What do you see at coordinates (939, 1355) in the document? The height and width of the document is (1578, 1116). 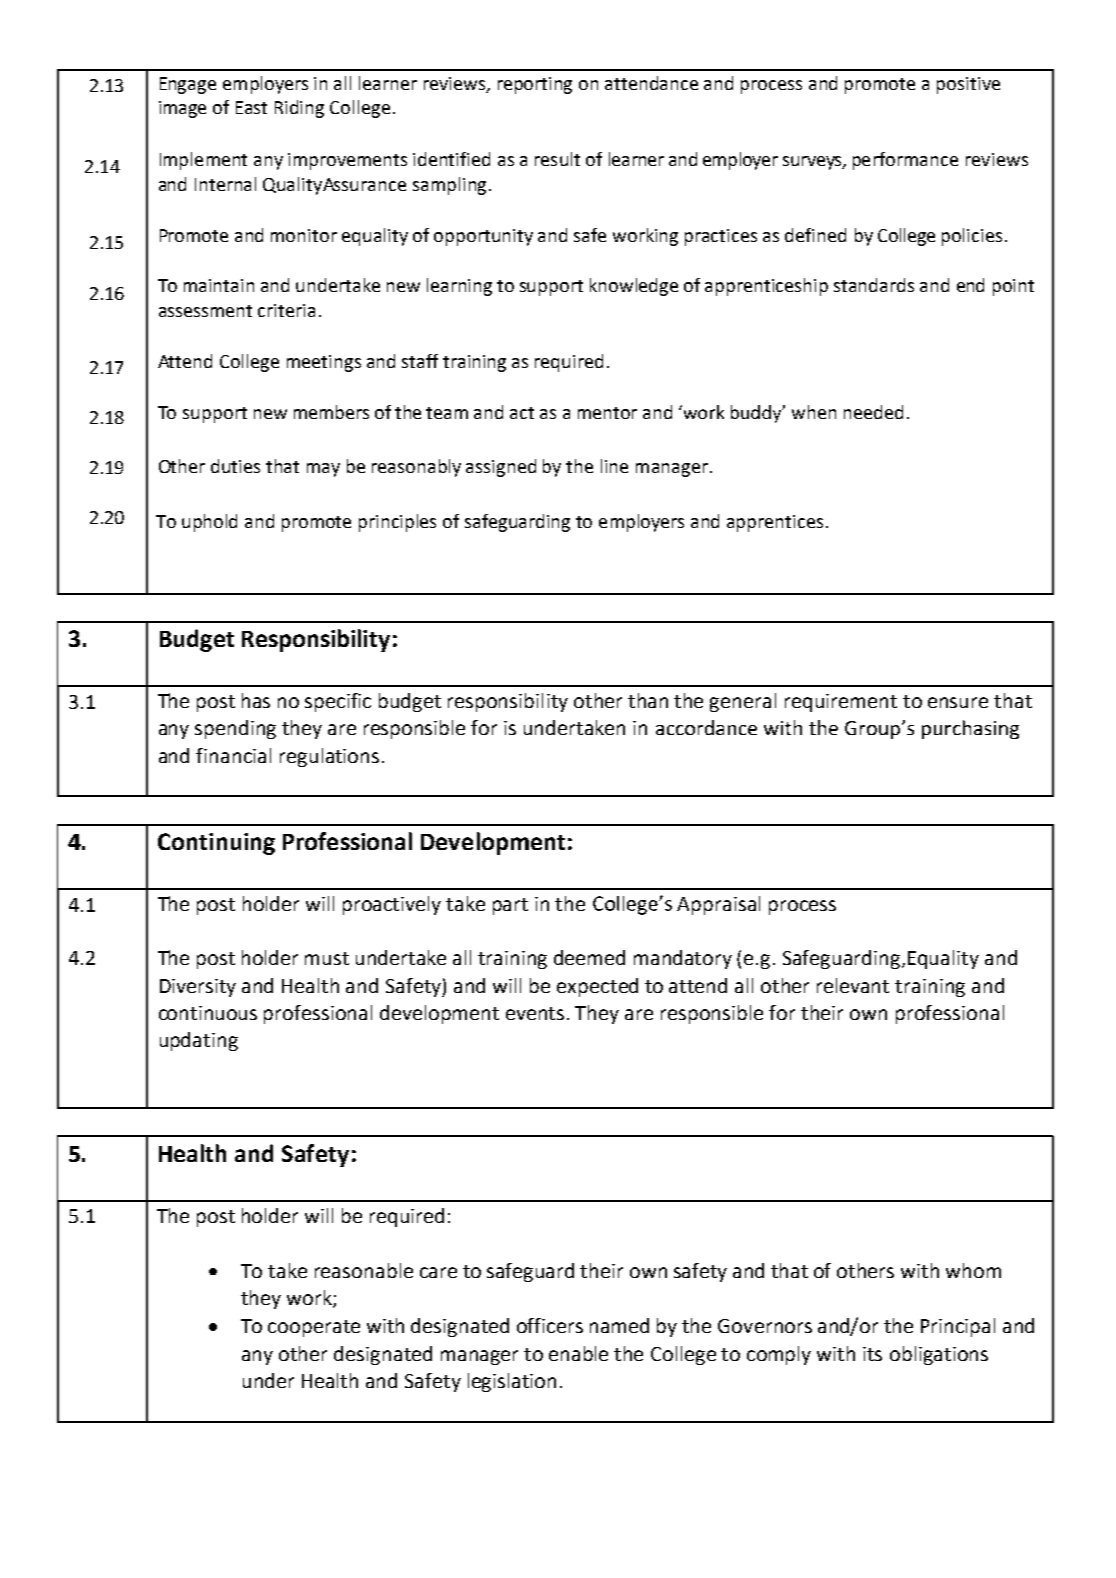 I see `obligations` at bounding box center [939, 1355].
